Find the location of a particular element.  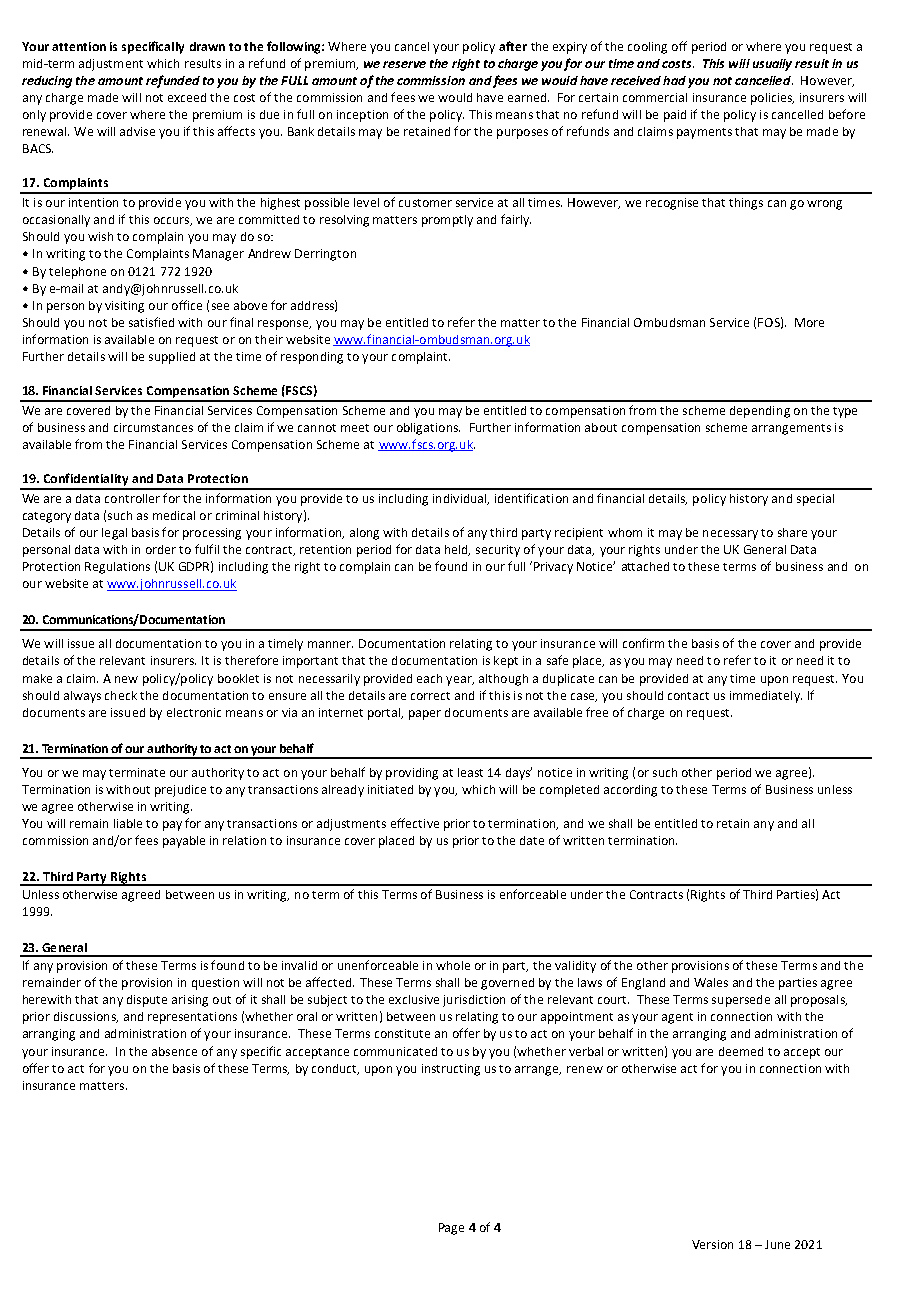

obligations is located at coordinates (428, 429).
